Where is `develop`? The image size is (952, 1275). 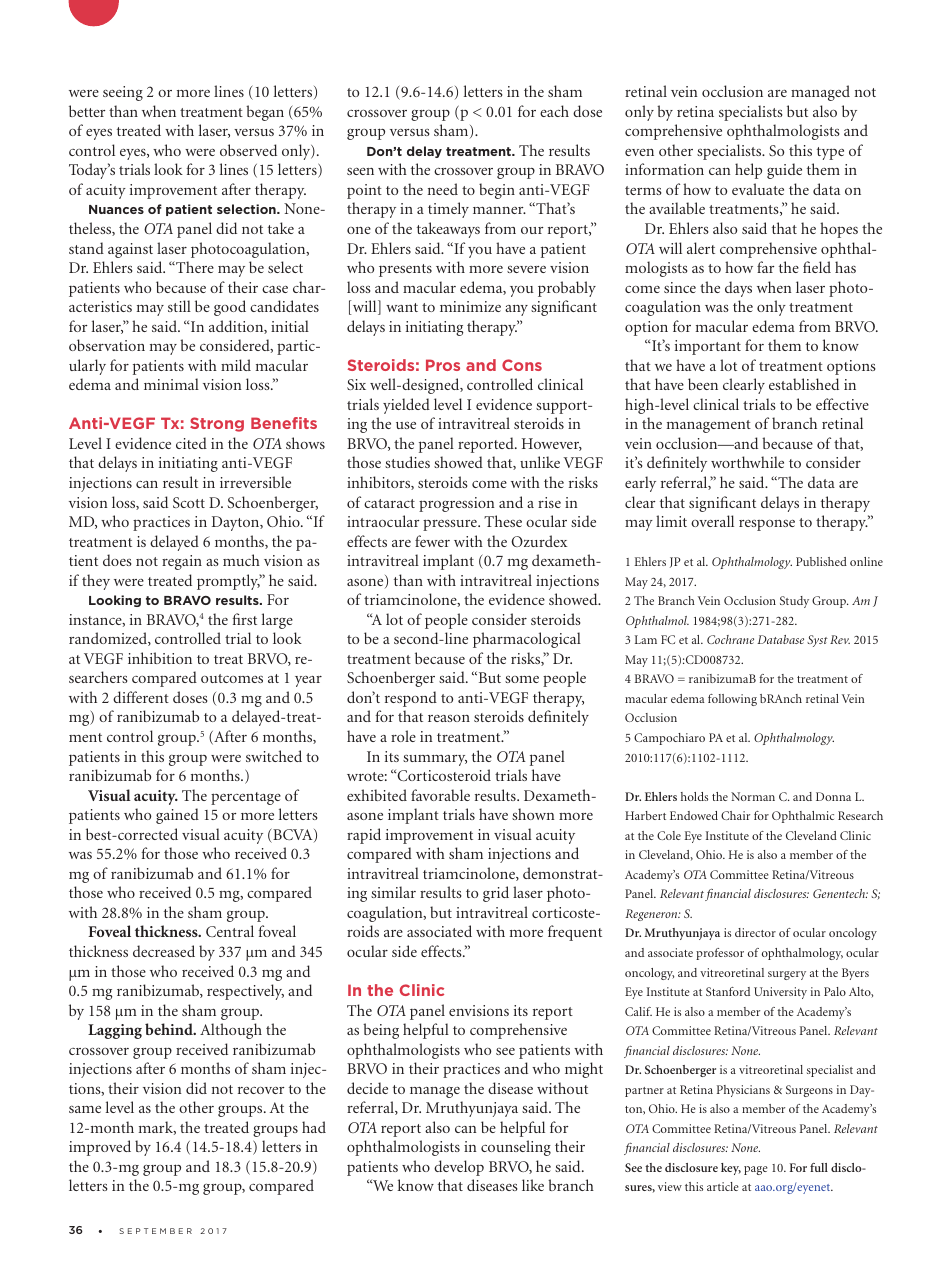
develop is located at coordinates (459, 1168).
